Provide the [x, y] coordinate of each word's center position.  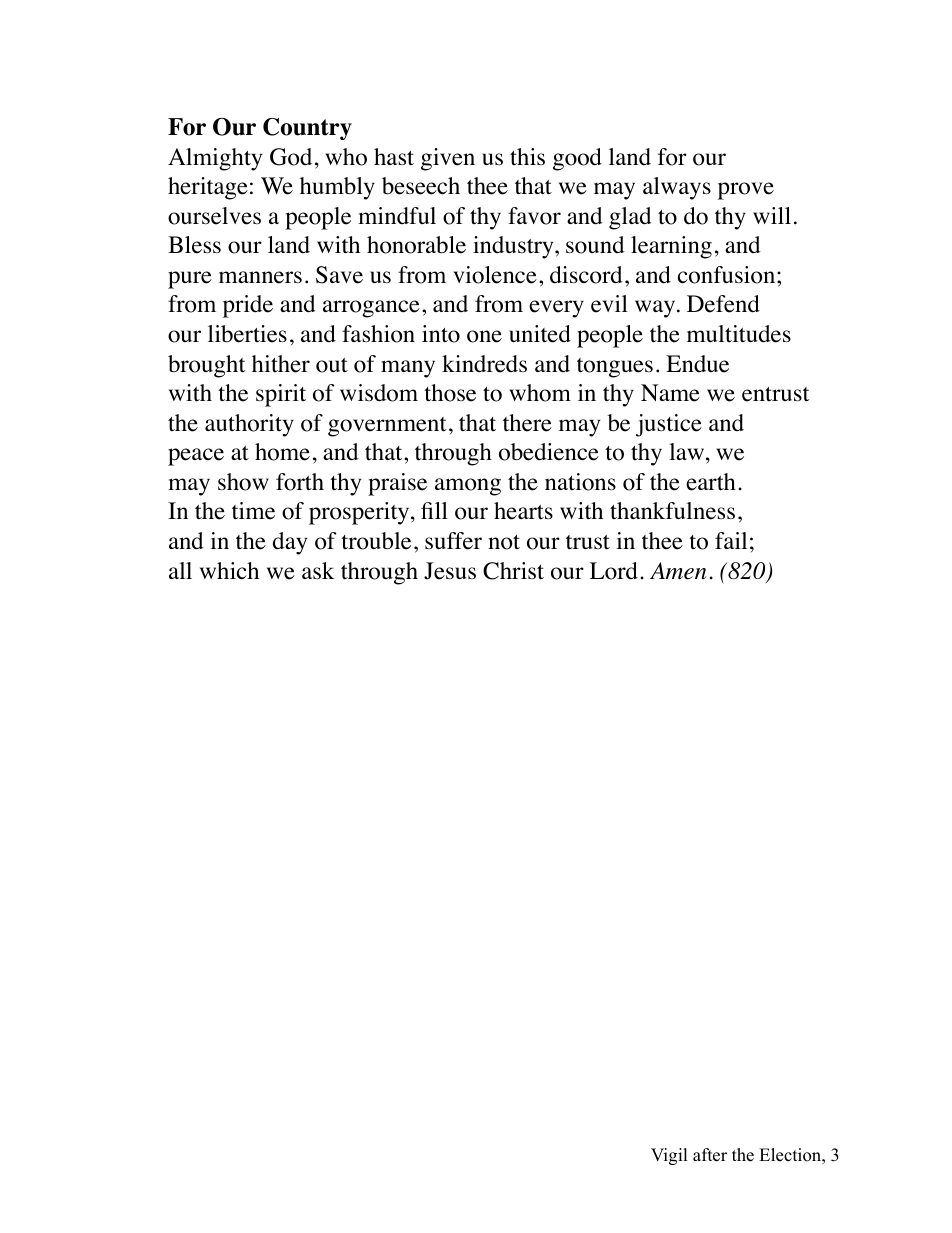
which [229, 571]
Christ [513, 571]
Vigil [669, 1156]
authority [249, 425]
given [448, 159]
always [677, 188]
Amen [678, 571]
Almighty [215, 159]
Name [670, 393]
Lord [614, 571]
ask [318, 570]
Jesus [450, 571]
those [450, 393]
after [710, 1155]
